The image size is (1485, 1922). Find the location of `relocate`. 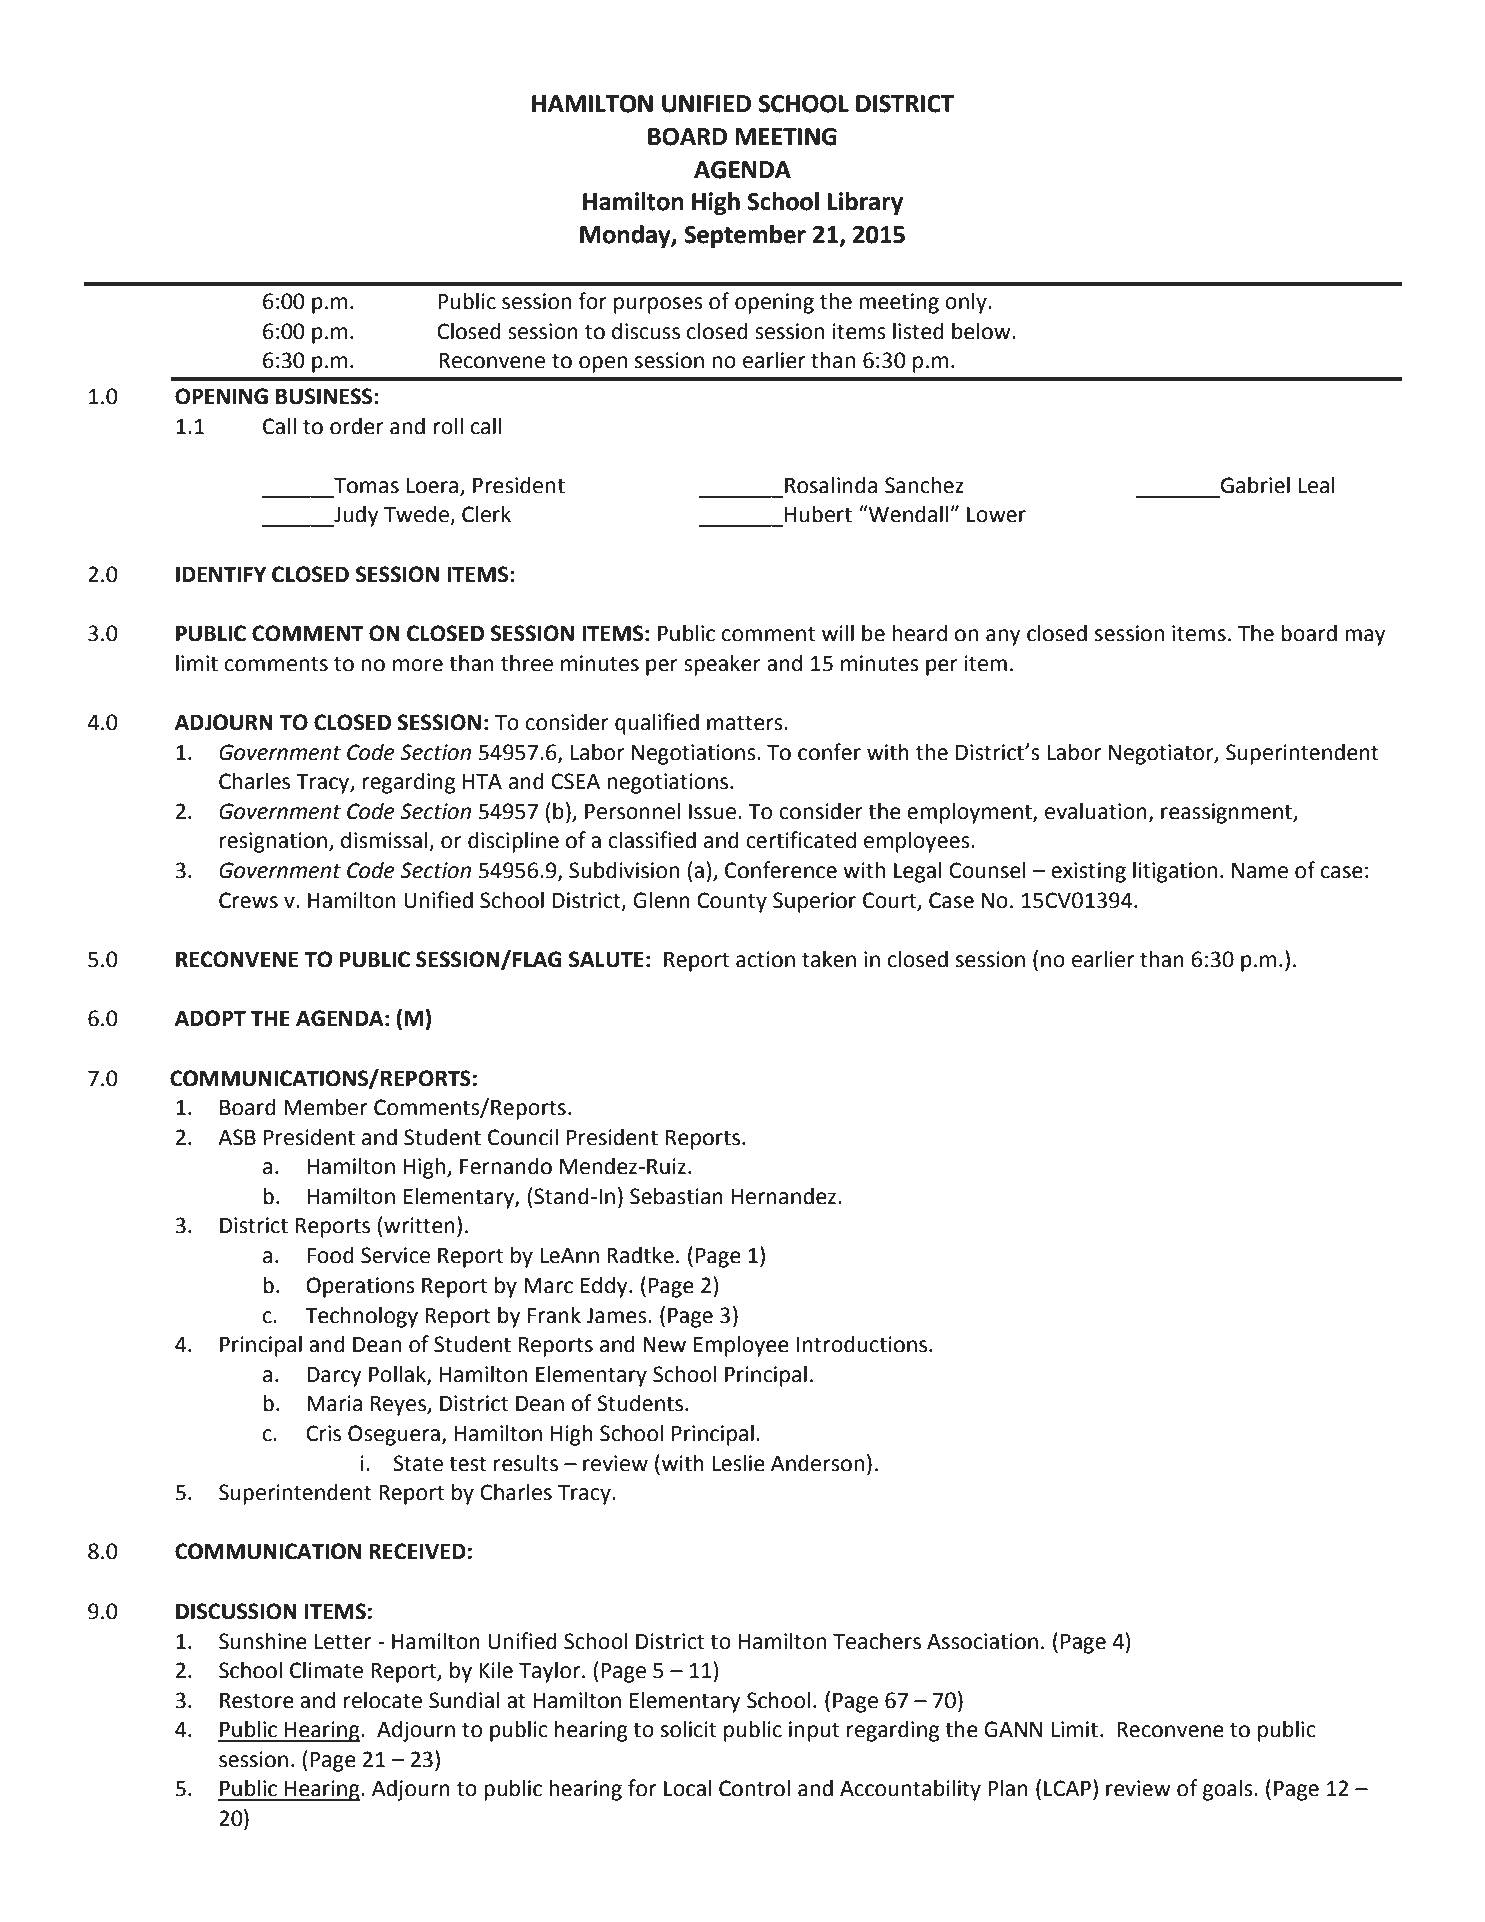

relocate is located at coordinates (383, 1700).
